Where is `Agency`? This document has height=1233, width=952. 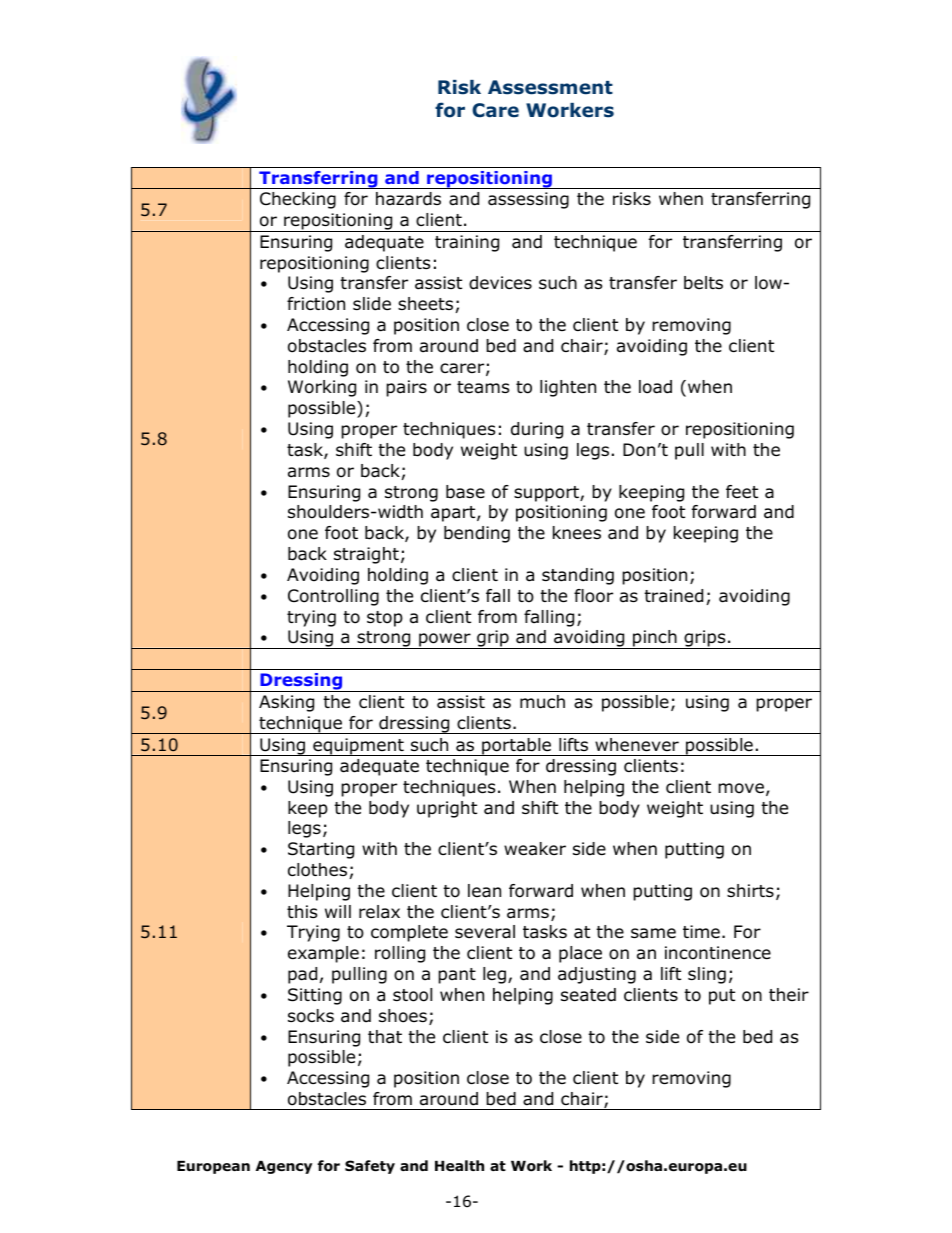
Agency is located at coordinates (284, 1167).
